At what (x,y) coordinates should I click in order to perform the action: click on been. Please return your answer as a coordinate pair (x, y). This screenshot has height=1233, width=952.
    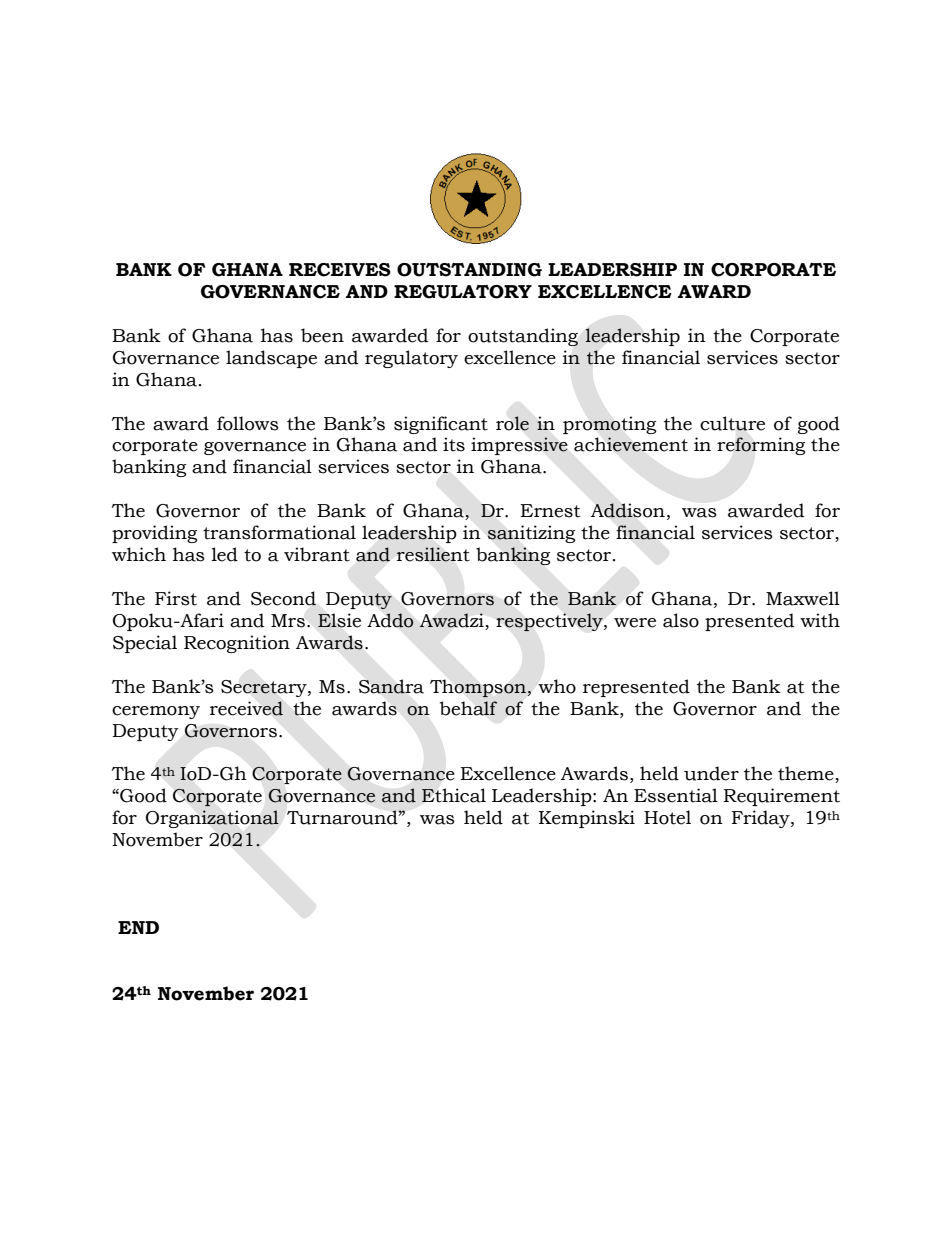
    Looking at the image, I should click on (322, 335).
